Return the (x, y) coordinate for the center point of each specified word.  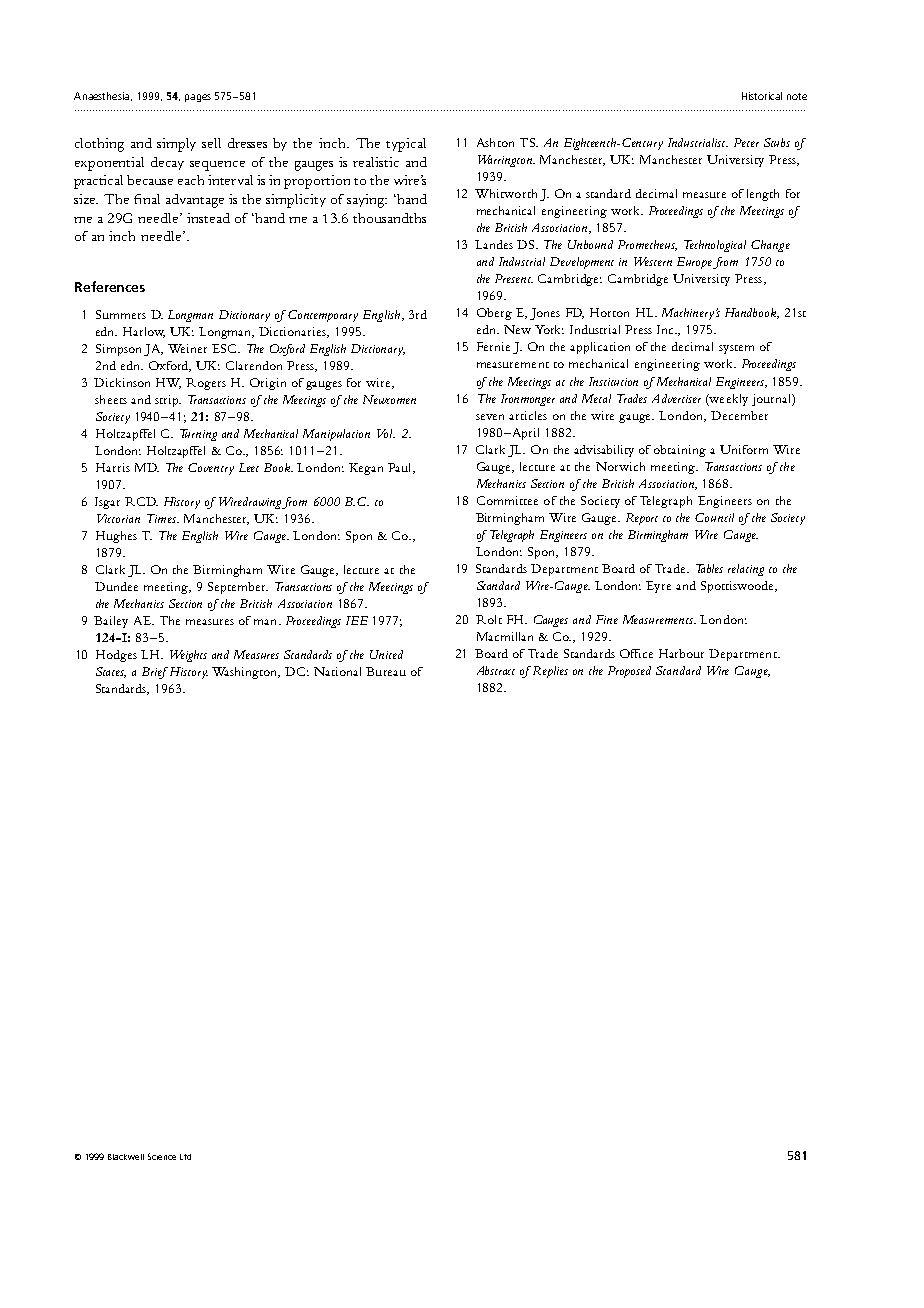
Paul (401, 468)
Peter (746, 142)
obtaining (680, 451)
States (111, 672)
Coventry (211, 469)
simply (176, 145)
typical (406, 145)
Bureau (386, 671)
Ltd (185, 1157)
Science (162, 1156)
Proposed (629, 672)
